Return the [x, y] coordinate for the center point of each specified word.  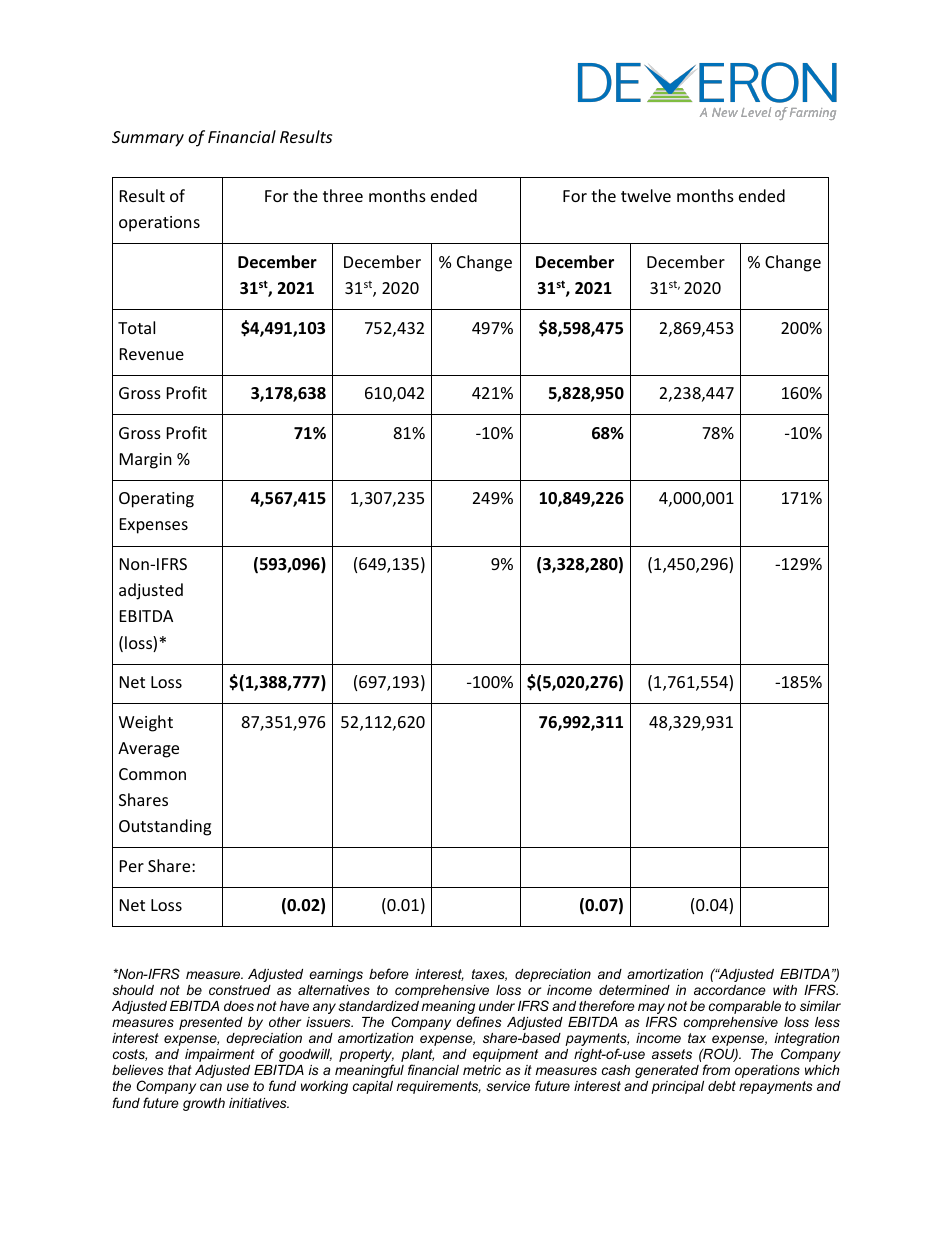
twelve [646, 195]
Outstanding [165, 827]
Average [148, 750]
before [389, 973]
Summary [148, 139]
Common [152, 774]
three [343, 195]
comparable [745, 1007]
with [785, 990]
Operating [156, 500]
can [211, 1087]
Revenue [152, 354]
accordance [730, 990]
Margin [146, 461]
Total [136, 327]
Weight [146, 723]
